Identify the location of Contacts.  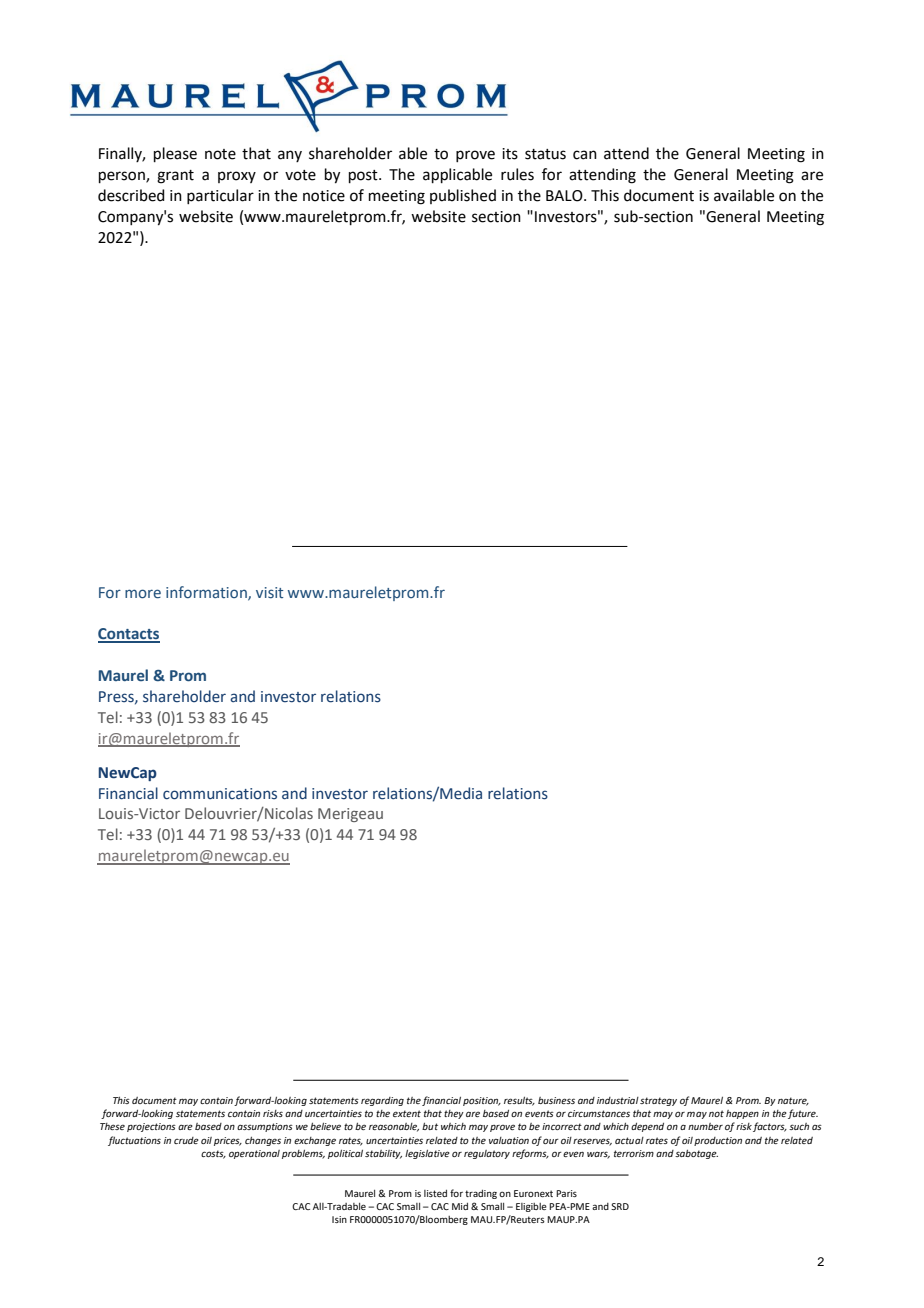
(129, 635).
